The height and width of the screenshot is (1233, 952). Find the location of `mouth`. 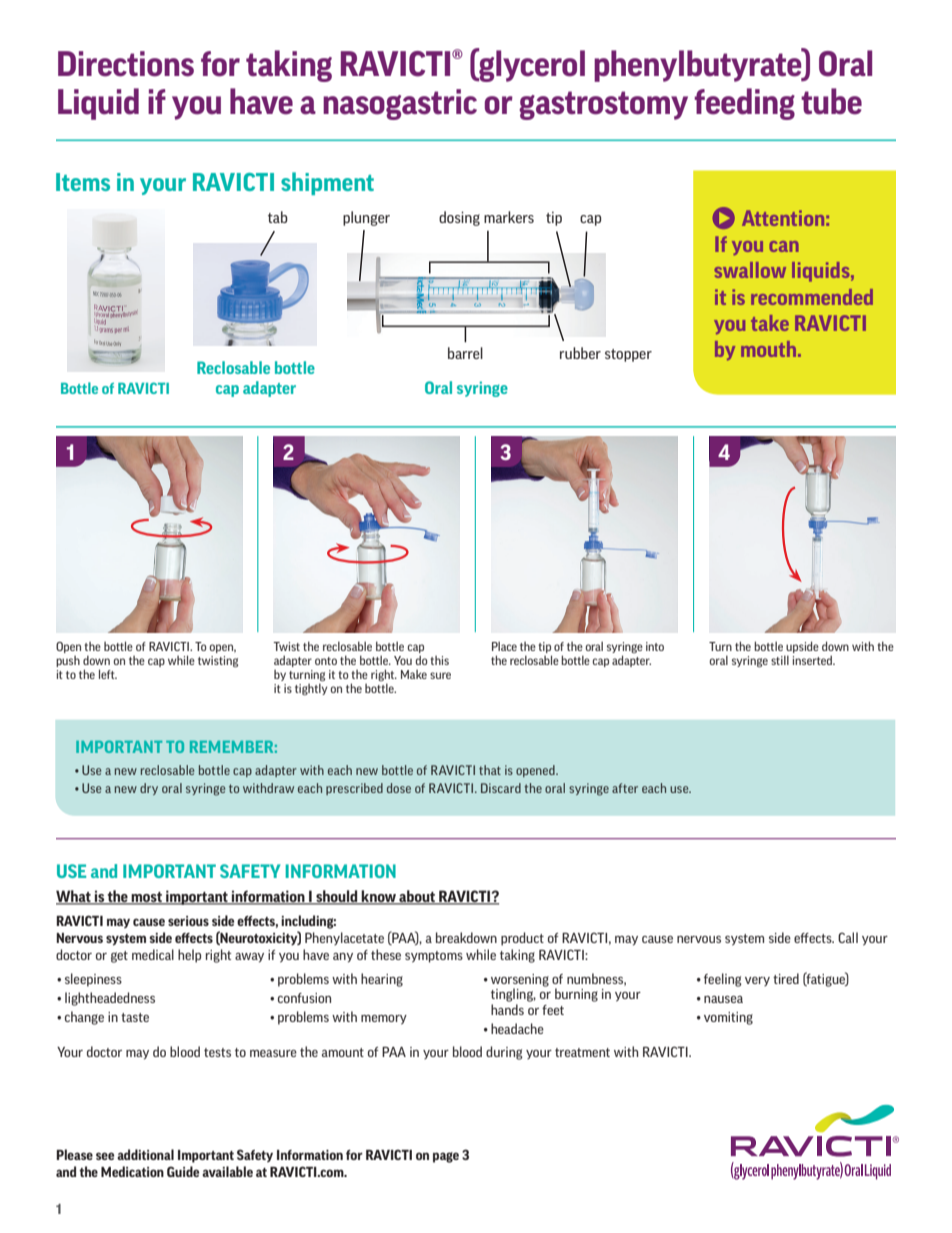

mouth is located at coordinates (770, 349).
